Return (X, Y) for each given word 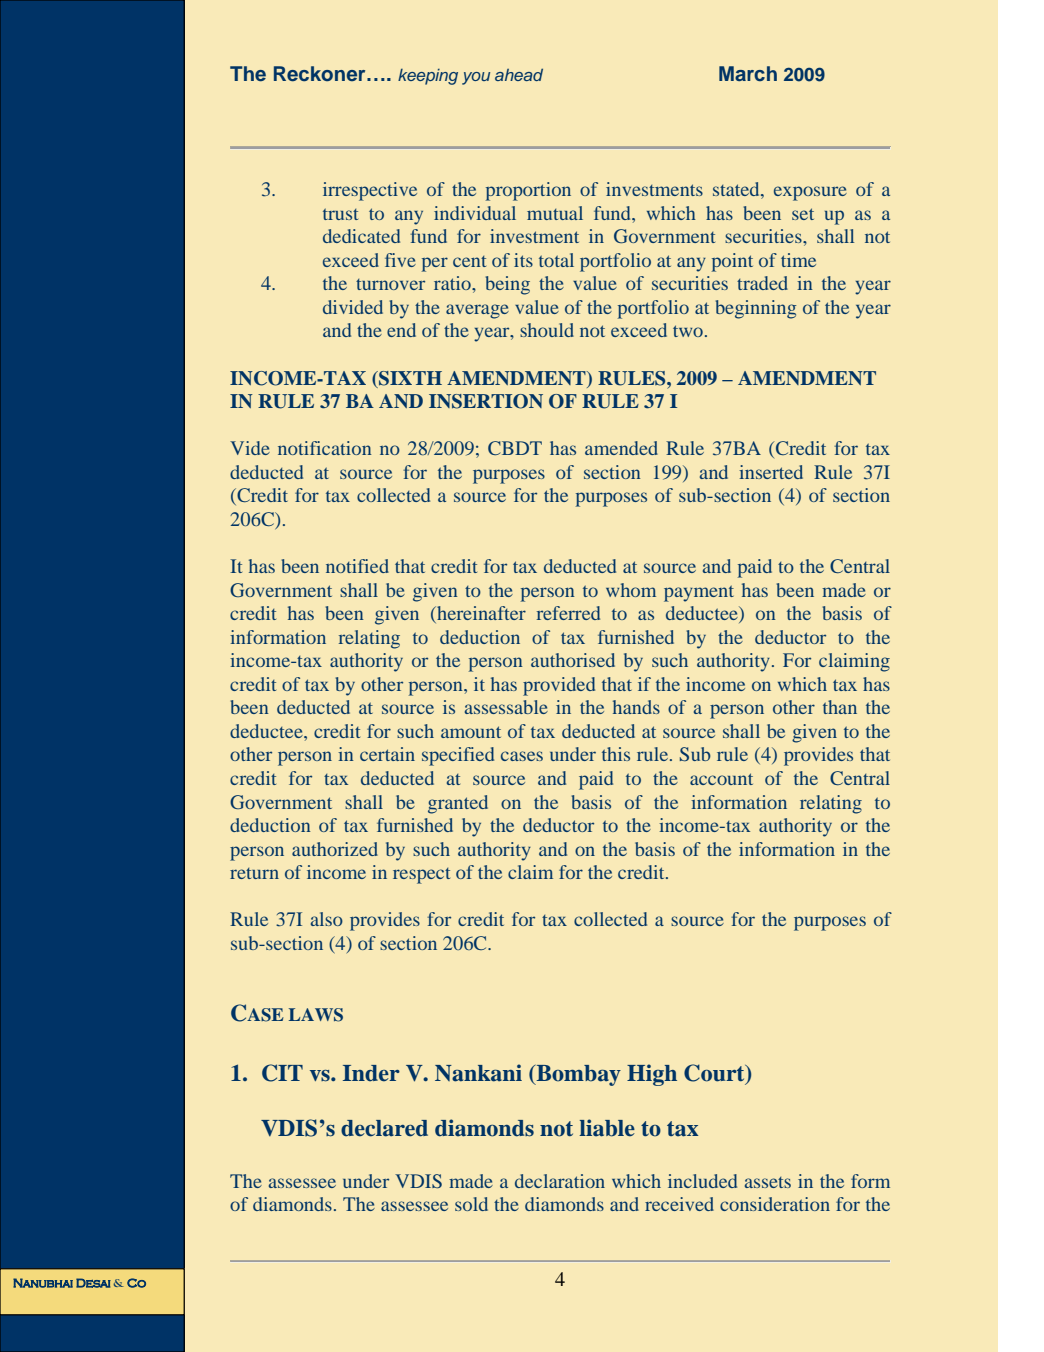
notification (325, 448)
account (721, 779)
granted (458, 804)
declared (384, 1128)
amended (621, 448)
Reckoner (321, 74)
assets (768, 1182)
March (748, 73)
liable (607, 1128)
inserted (771, 472)
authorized (335, 849)
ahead (519, 74)
